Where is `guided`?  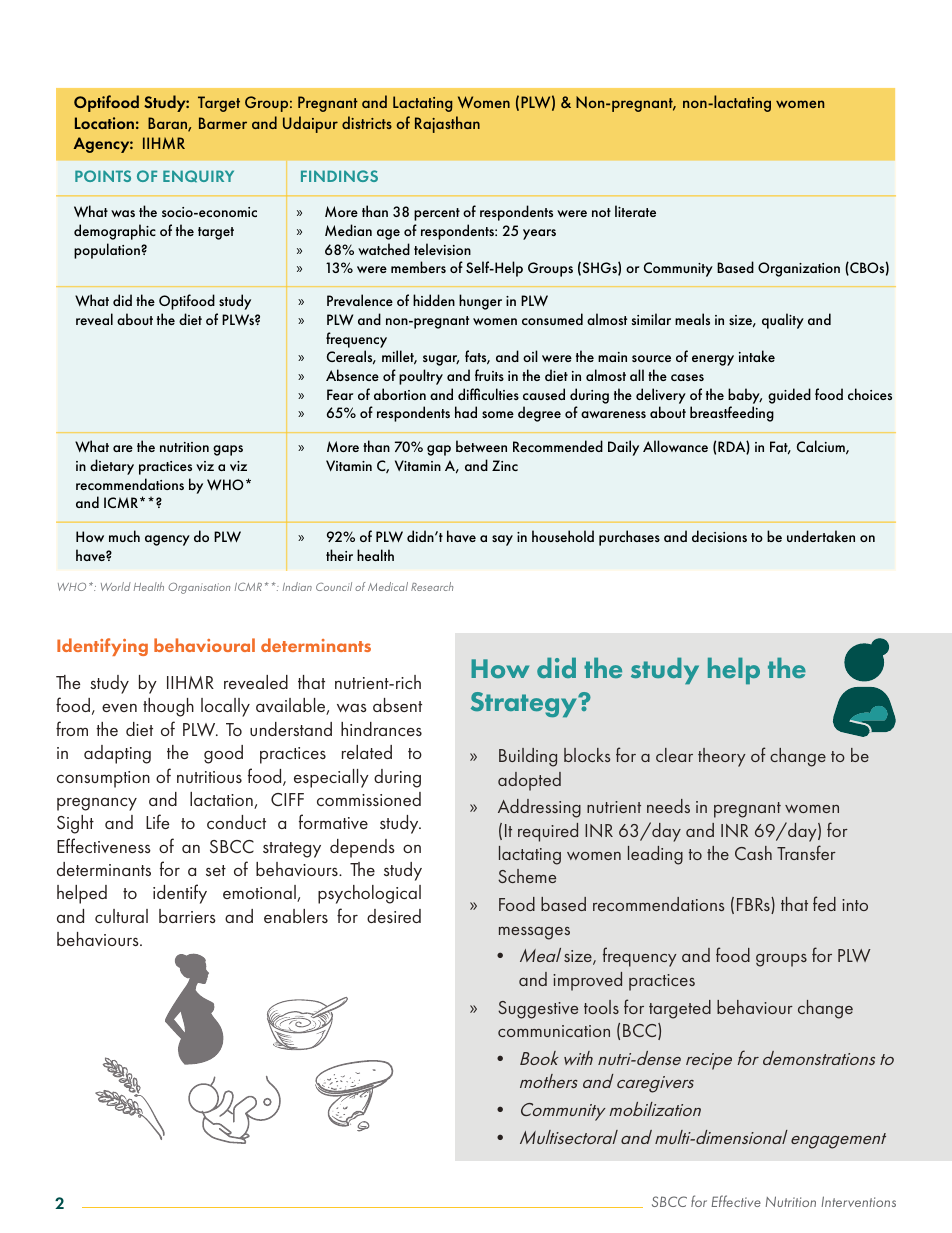 guided is located at coordinates (789, 396).
